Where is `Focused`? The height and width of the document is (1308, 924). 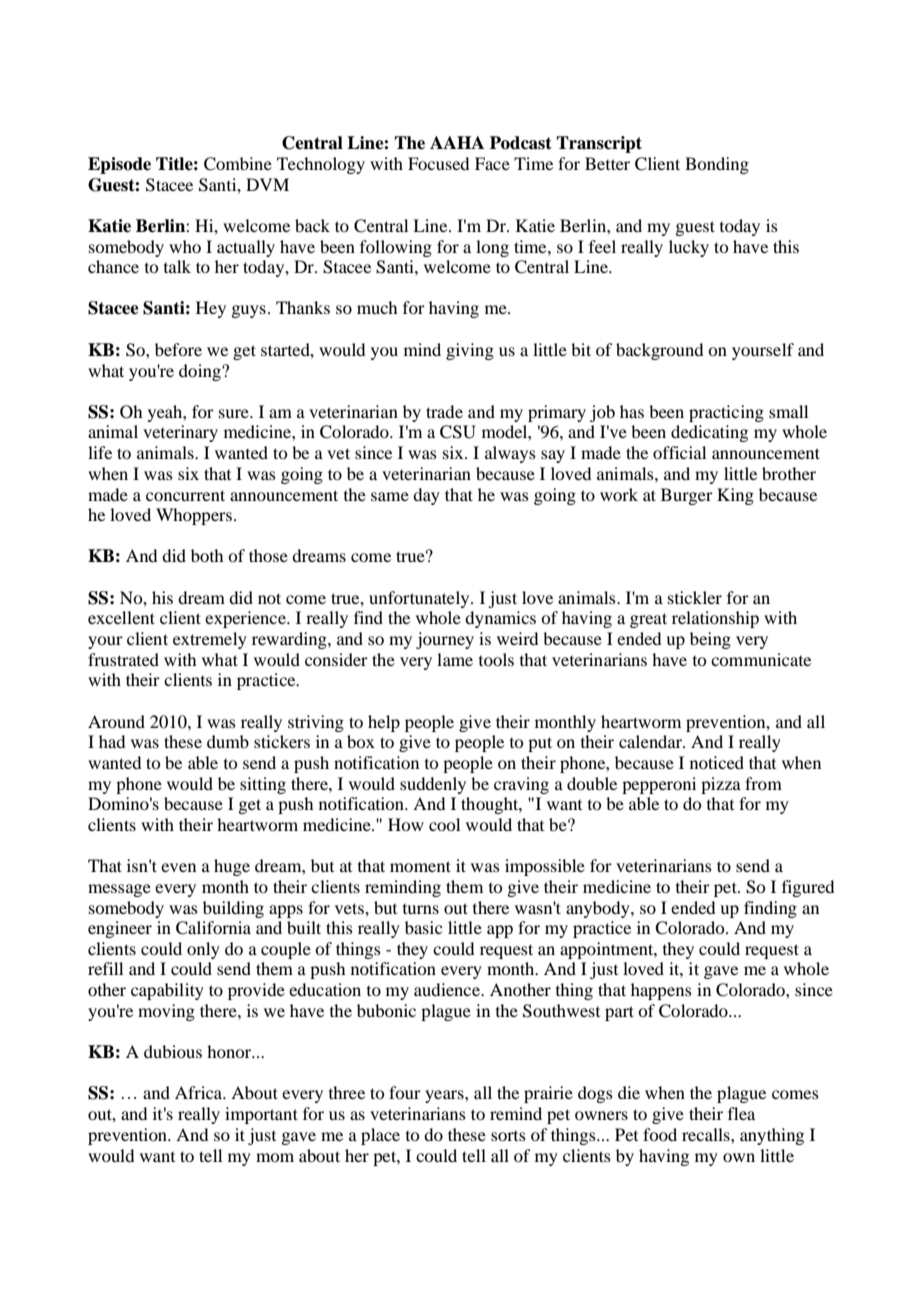 Focused is located at coordinates (438, 163).
